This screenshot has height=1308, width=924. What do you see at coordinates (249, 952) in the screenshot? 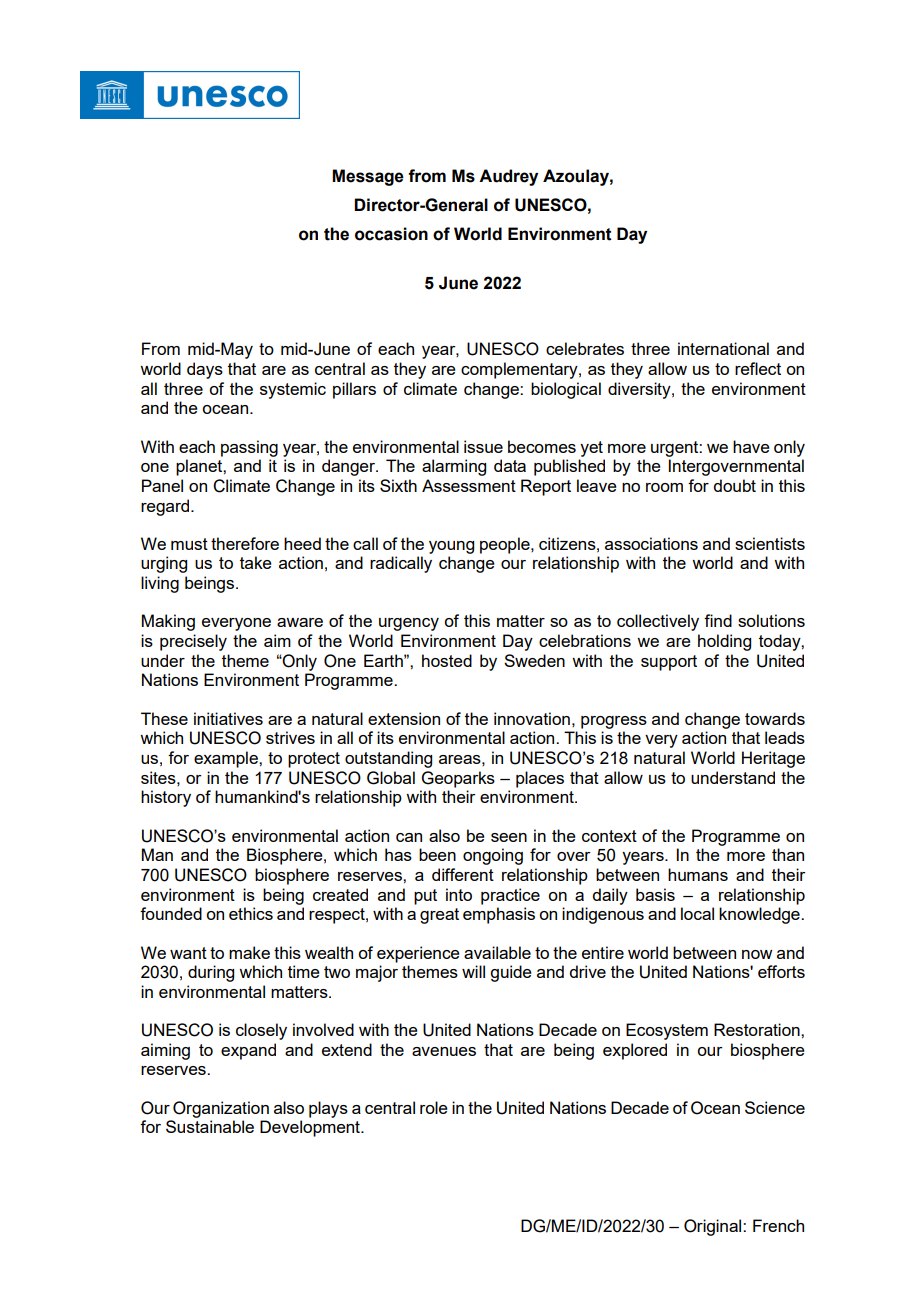
I see `make` at bounding box center [249, 952].
